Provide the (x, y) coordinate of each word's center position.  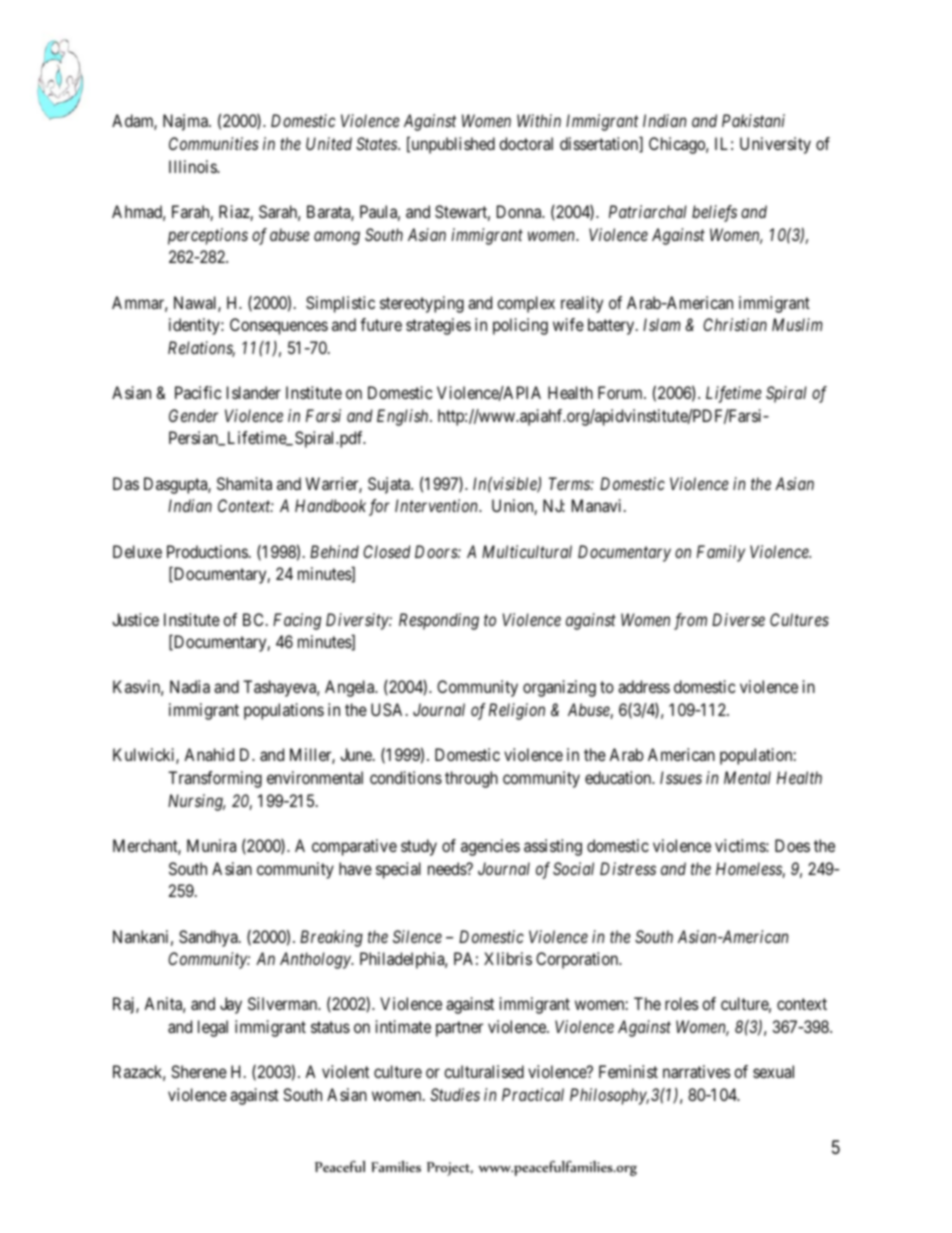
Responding (439, 621)
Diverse (738, 619)
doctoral (526, 143)
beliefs (714, 213)
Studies (455, 1094)
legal (213, 1028)
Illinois (193, 166)
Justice (135, 619)
